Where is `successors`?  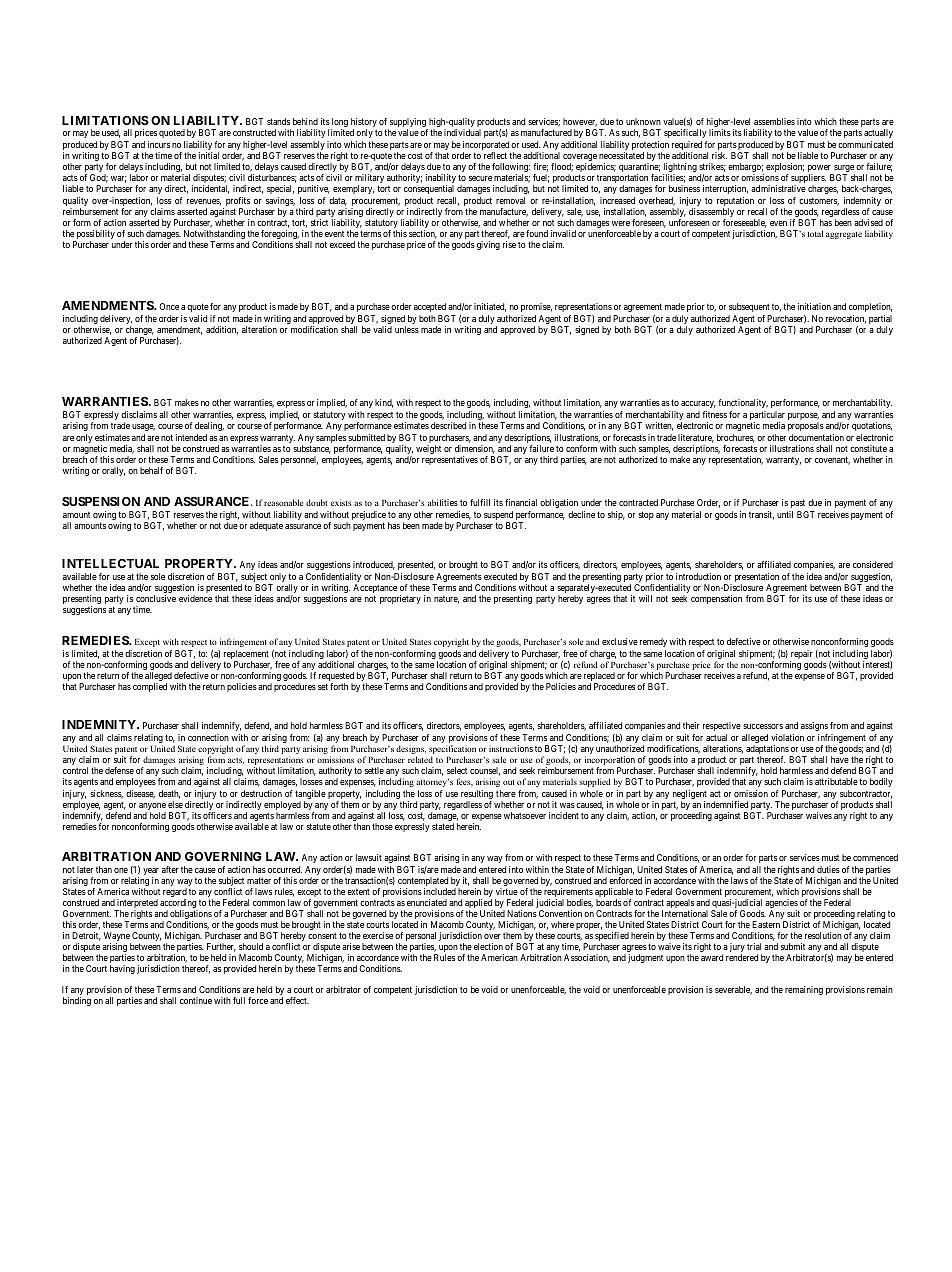 successors is located at coordinates (763, 726).
